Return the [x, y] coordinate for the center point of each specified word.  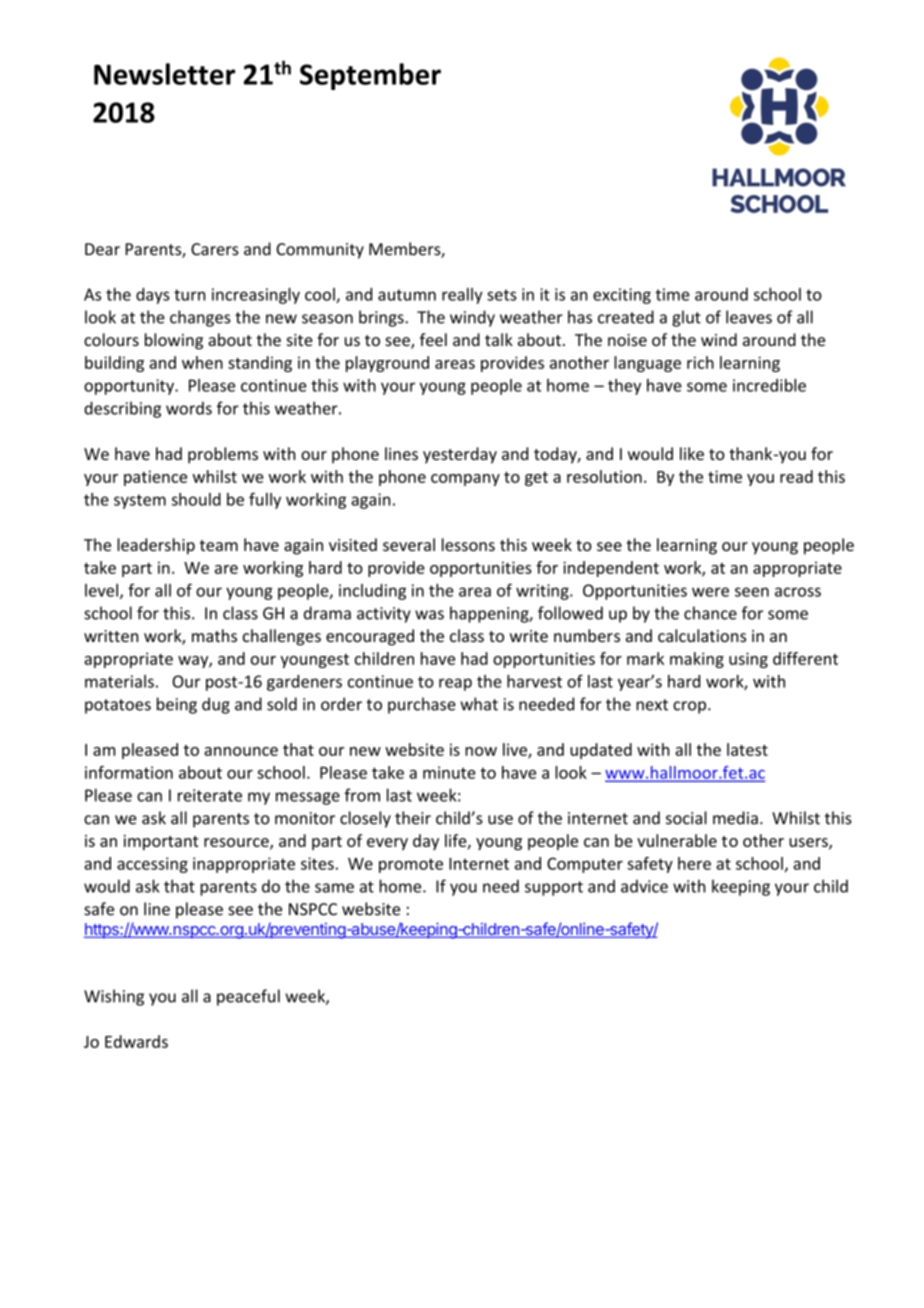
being [177, 705]
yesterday [460, 455]
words [189, 408]
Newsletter [164, 74]
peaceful [248, 997]
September [370, 76]
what [479, 704]
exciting [622, 296]
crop [691, 707]
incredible [769, 385]
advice [644, 886]
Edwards [136, 1041]
